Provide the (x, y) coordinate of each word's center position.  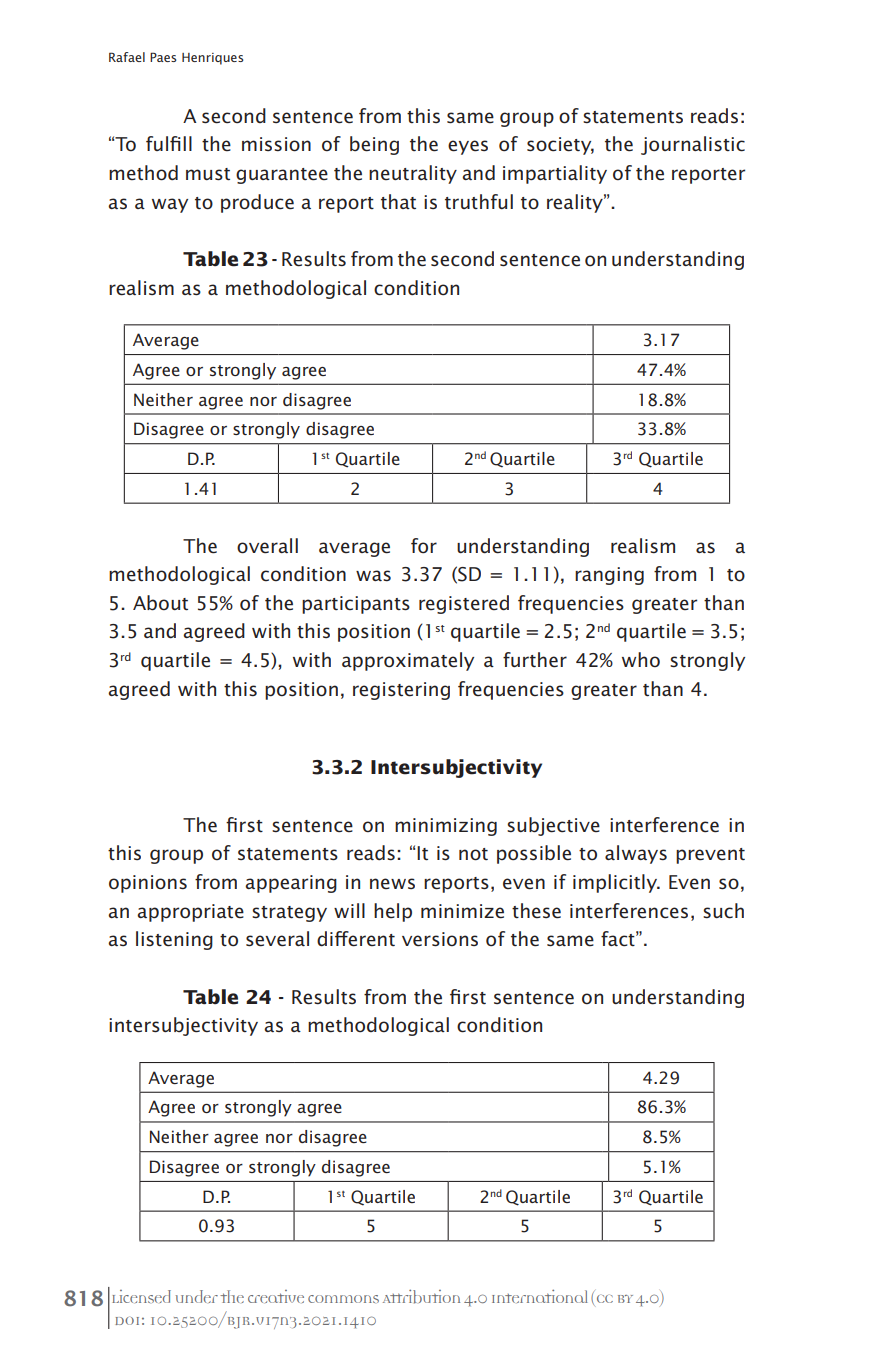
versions (440, 939)
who (641, 659)
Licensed (141, 1296)
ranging (609, 576)
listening (174, 940)
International (540, 1296)
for (424, 545)
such (723, 911)
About (160, 603)
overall (267, 546)
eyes (468, 147)
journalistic (693, 145)
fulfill (169, 143)
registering (401, 691)
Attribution (421, 1296)
